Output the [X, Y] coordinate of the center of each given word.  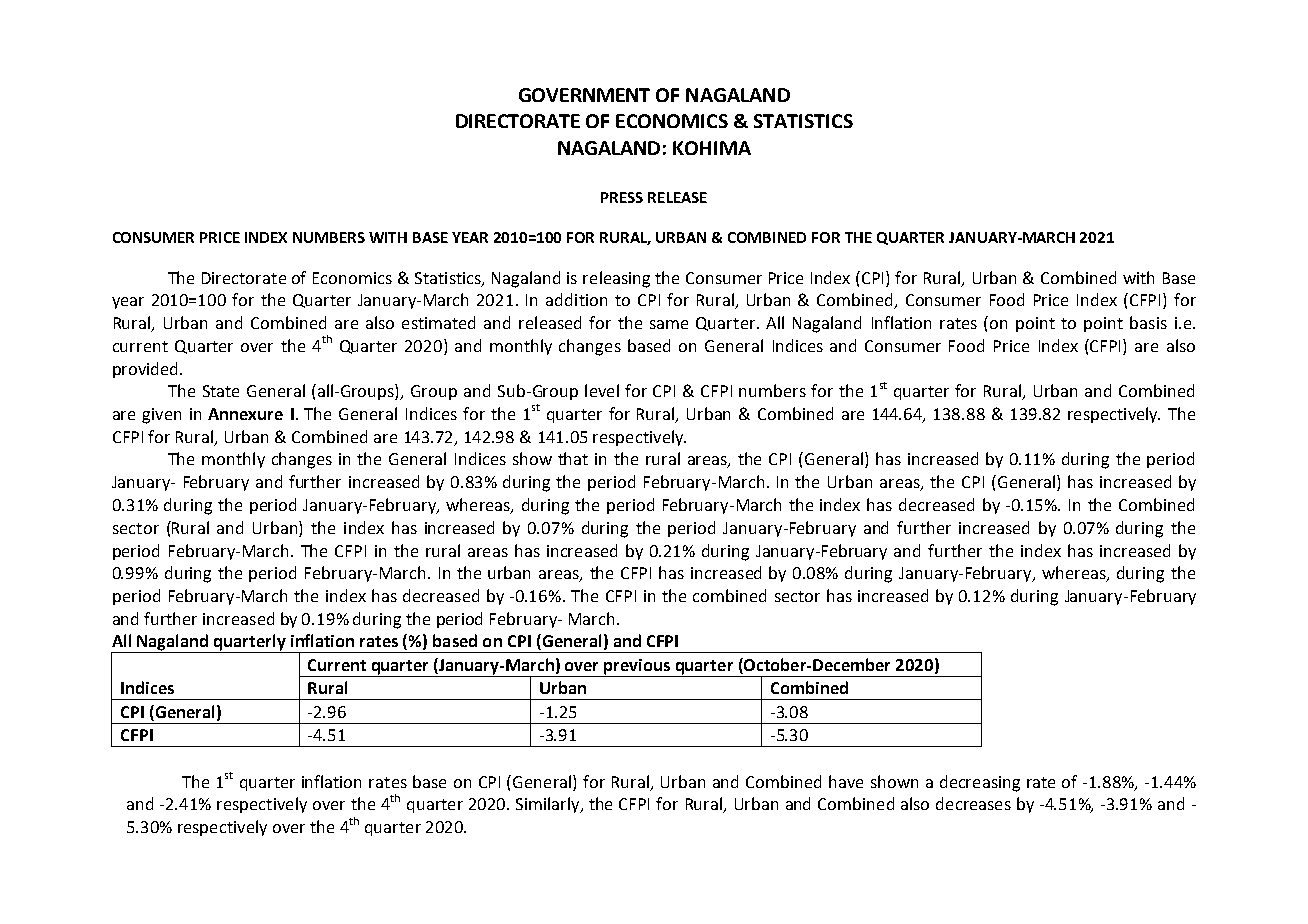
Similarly [549, 805]
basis [1148, 322]
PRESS [622, 197]
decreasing [980, 783]
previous [638, 668]
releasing [616, 279]
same [669, 324]
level [602, 390]
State [221, 391]
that [573, 458]
